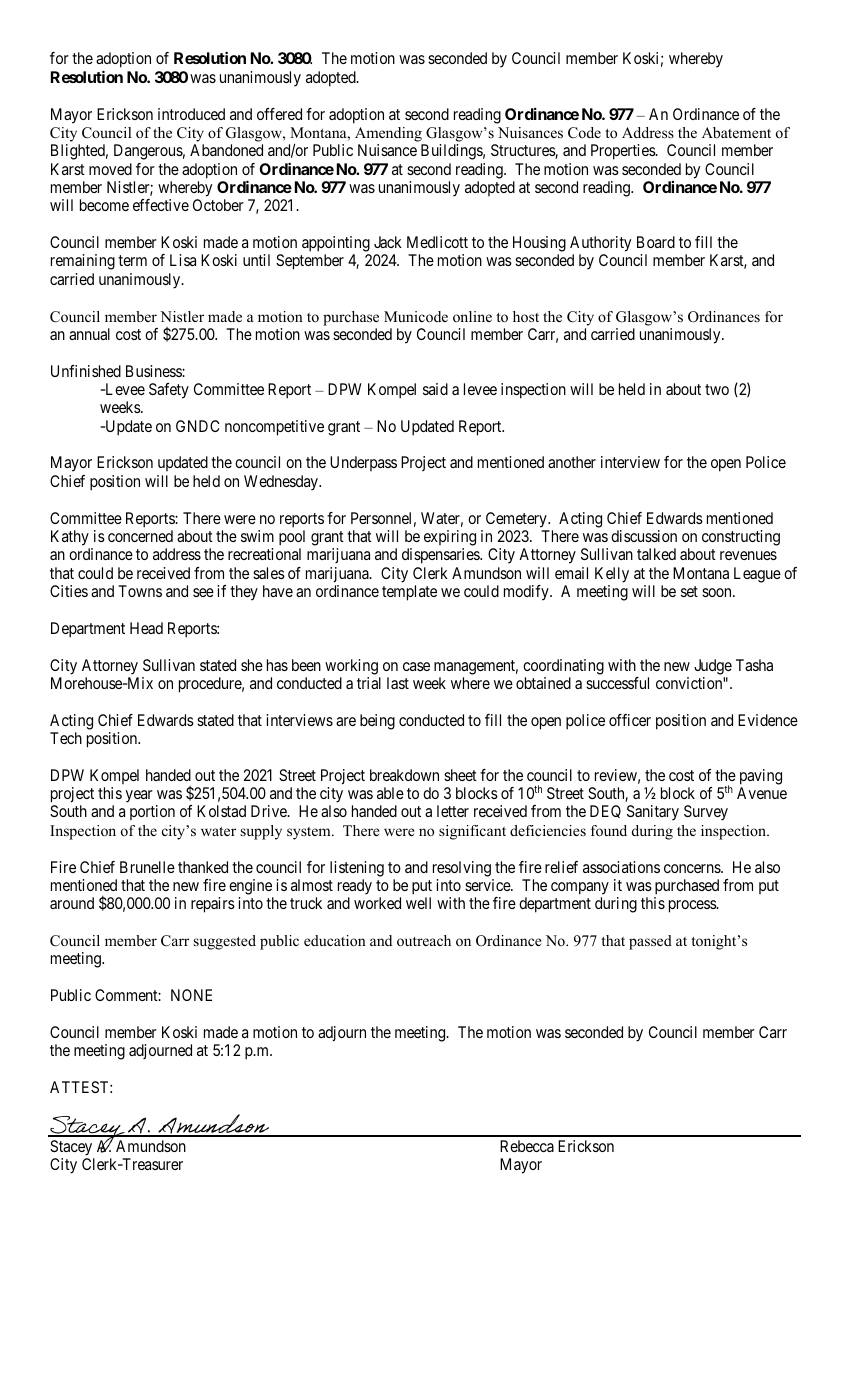 The image size is (849, 1400). What do you see at coordinates (435, 389) in the screenshot?
I see `said` at bounding box center [435, 389].
